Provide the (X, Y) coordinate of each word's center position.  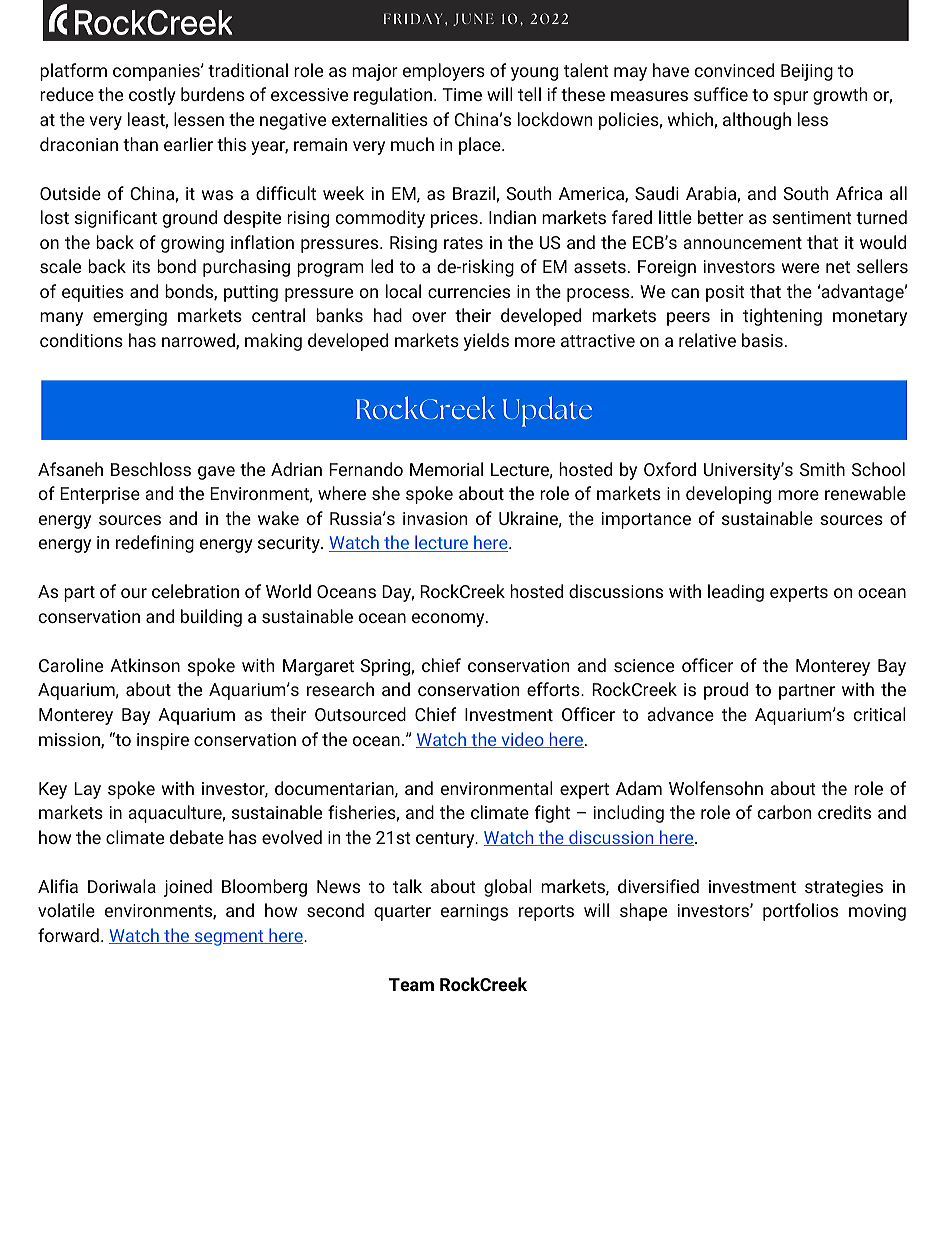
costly (152, 96)
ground (190, 219)
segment (229, 938)
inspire (163, 741)
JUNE (473, 19)
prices (454, 219)
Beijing (807, 72)
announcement (742, 243)
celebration (195, 591)
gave (216, 473)
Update (547, 411)
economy (449, 620)
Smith (822, 469)
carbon (784, 812)
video (522, 740)
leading (736, 593)
